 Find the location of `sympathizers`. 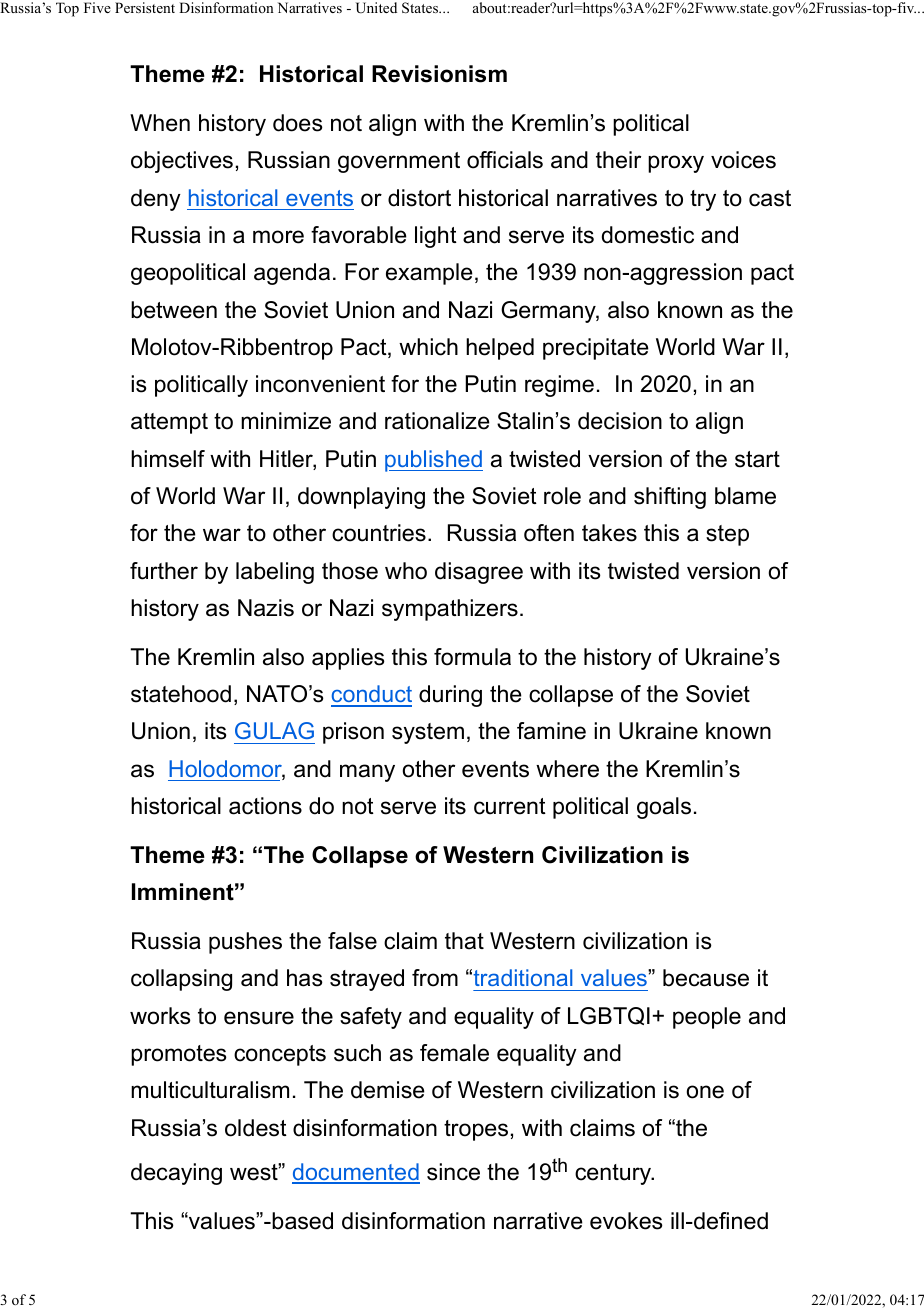

sympathizers is located at coordinates (450, 610).
